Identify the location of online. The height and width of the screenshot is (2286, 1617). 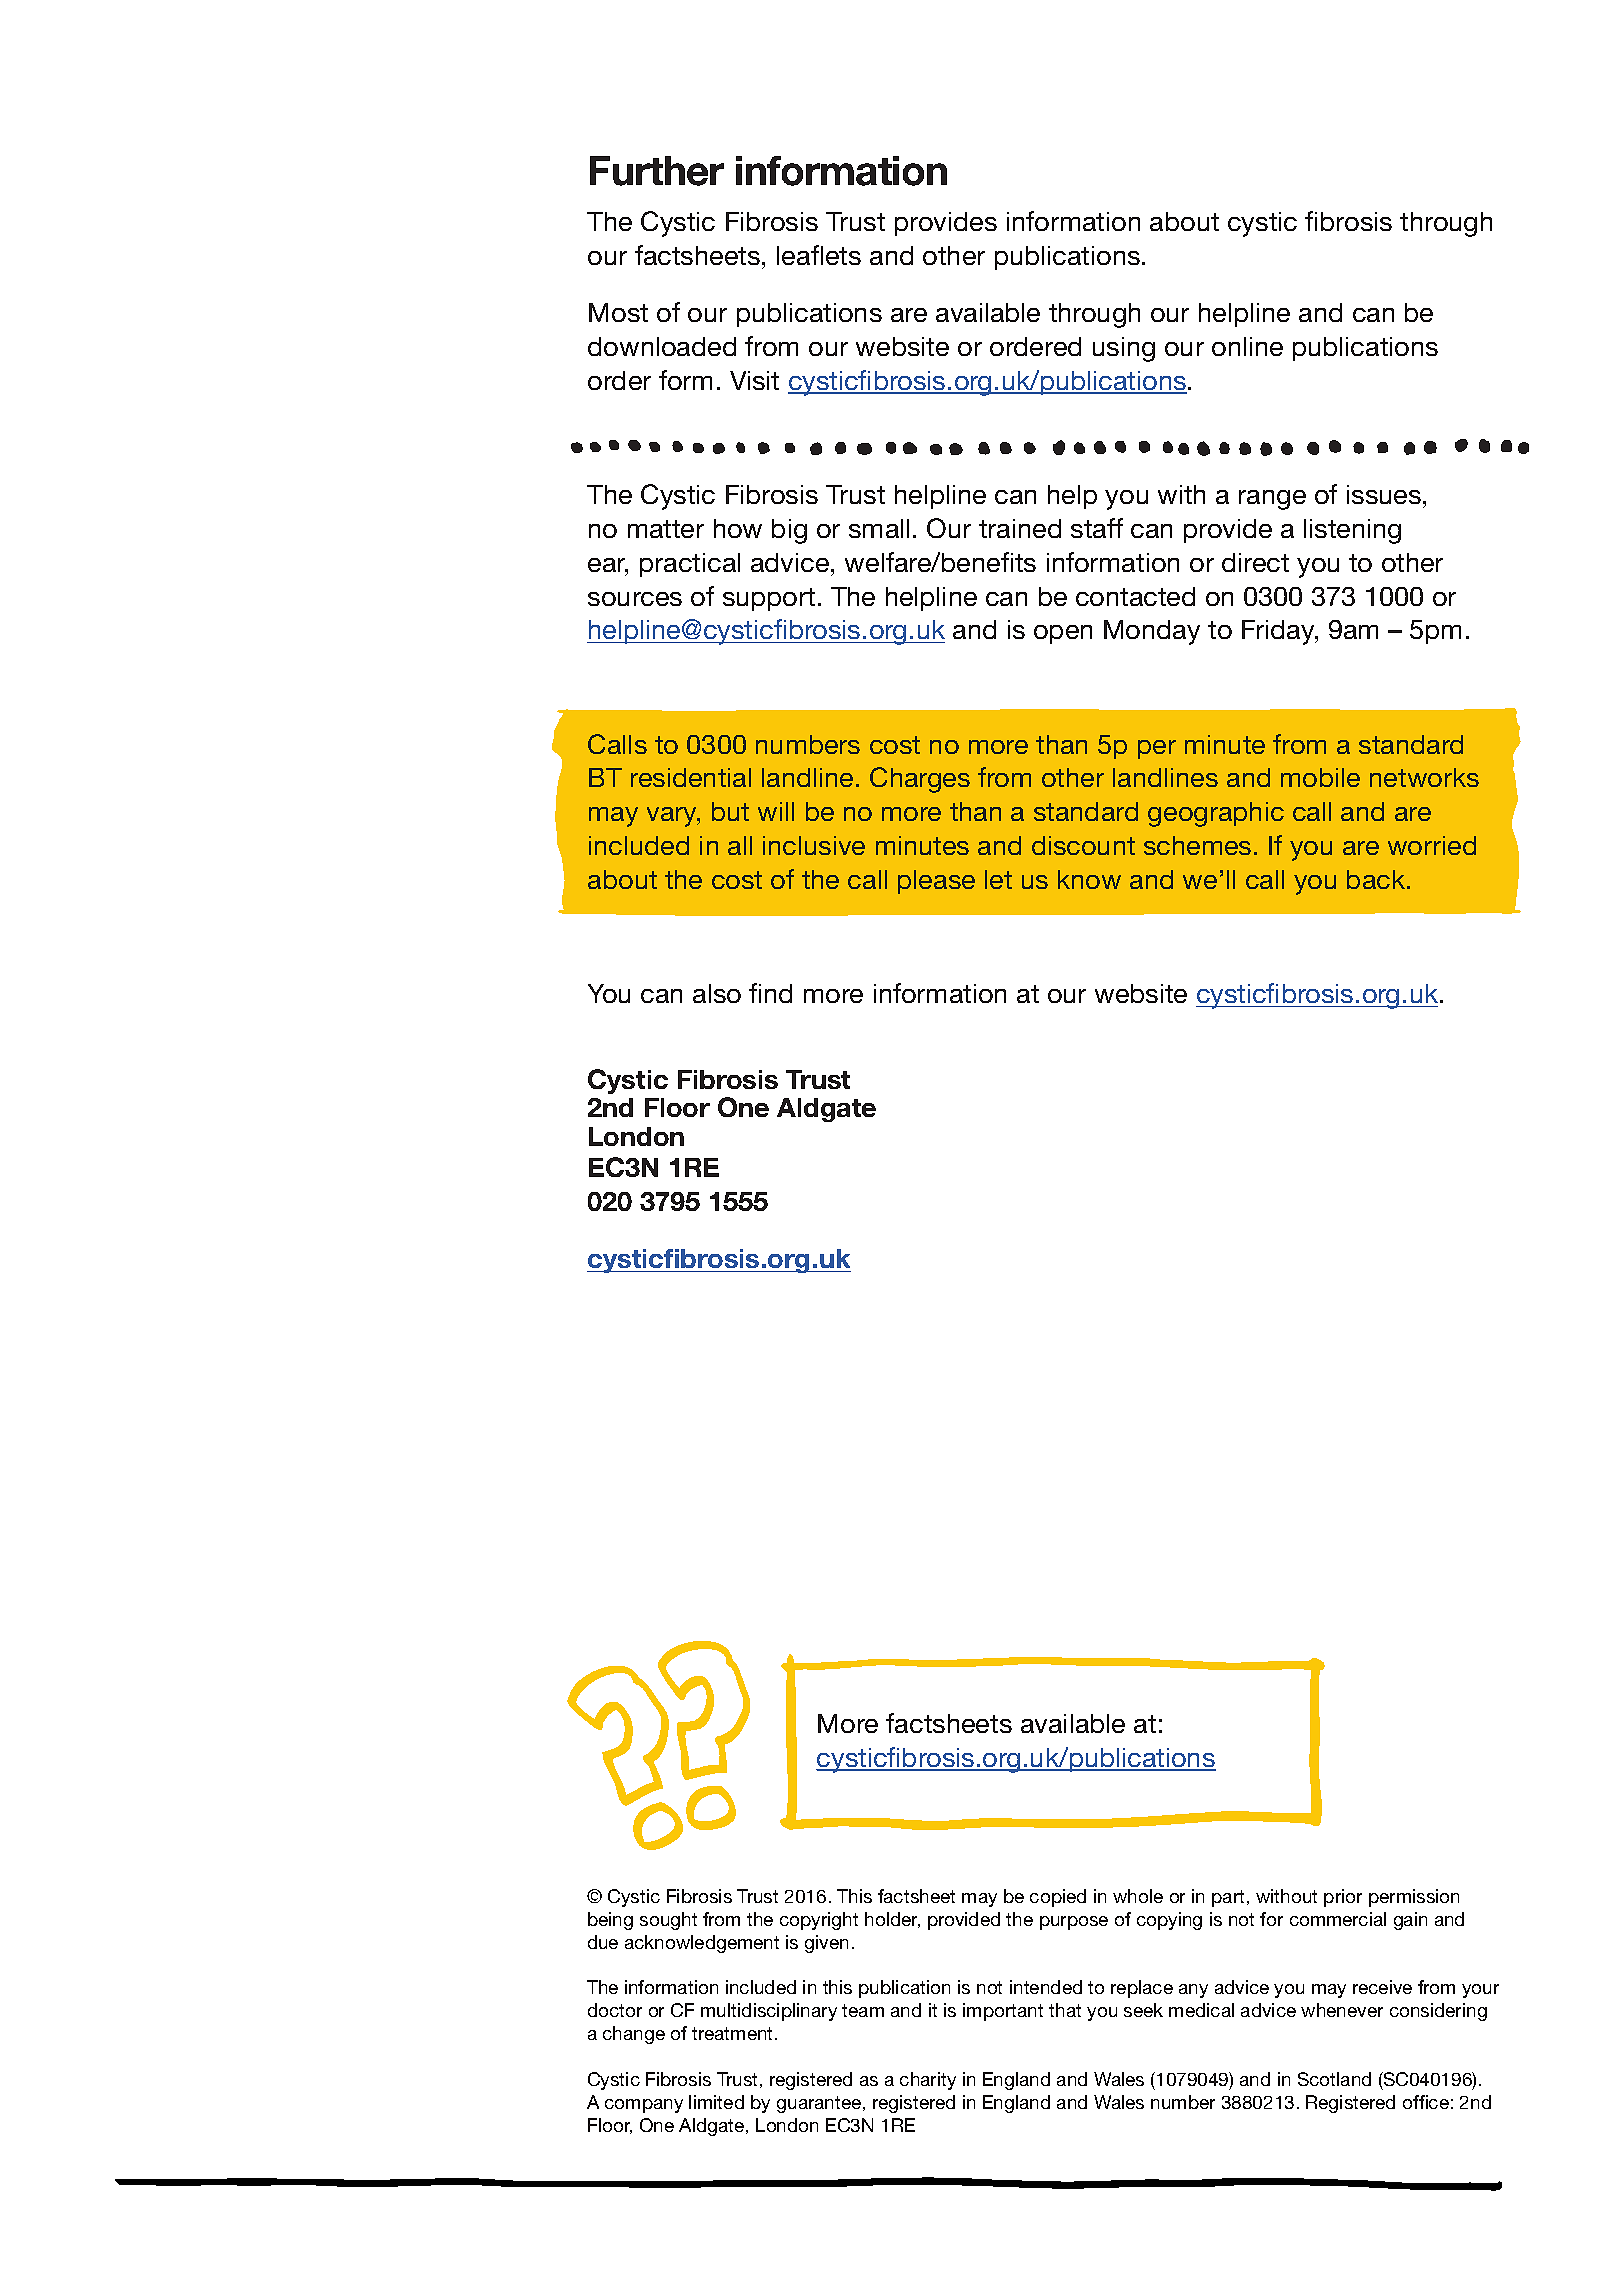
(1247, 346).
